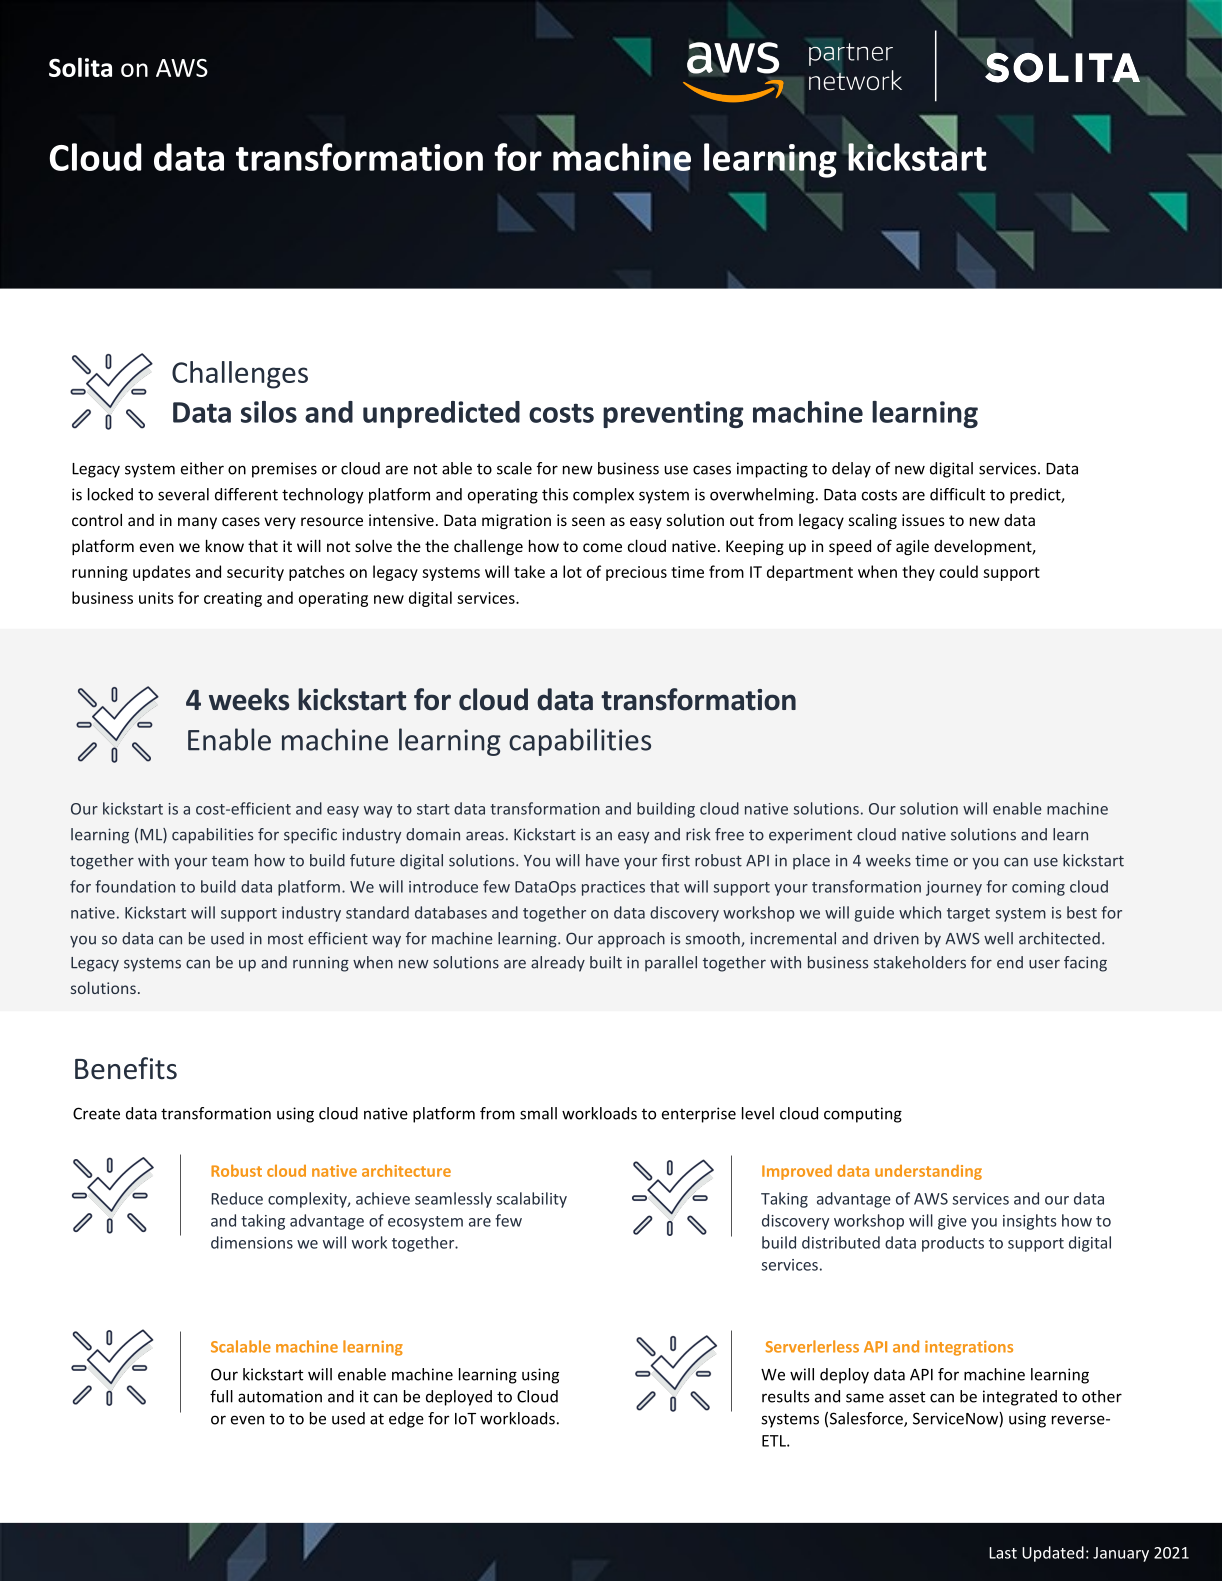 The height and width of the image is (1581, 1222). What do you see at coordinates (230, 861) in the image?
I see `team` at bounding box center [230, 861].
